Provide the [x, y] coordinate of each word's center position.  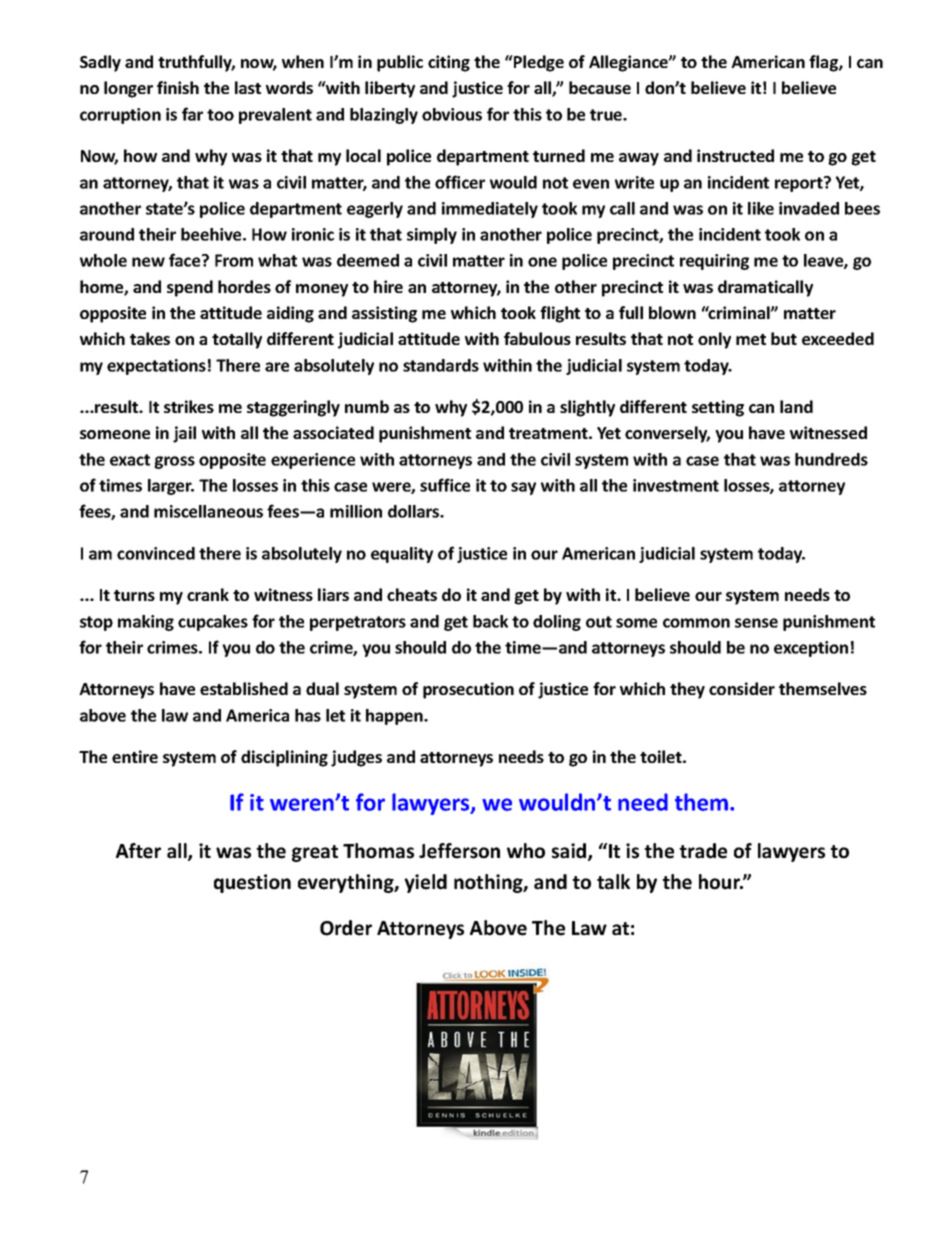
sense [756, 623]
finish [178, 87]
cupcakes [213, 623]
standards [441, 365]
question [252, 883]
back [490, 621]
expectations [156, 367]
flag [824, 63]
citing [449, 63]
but [784, 338]
